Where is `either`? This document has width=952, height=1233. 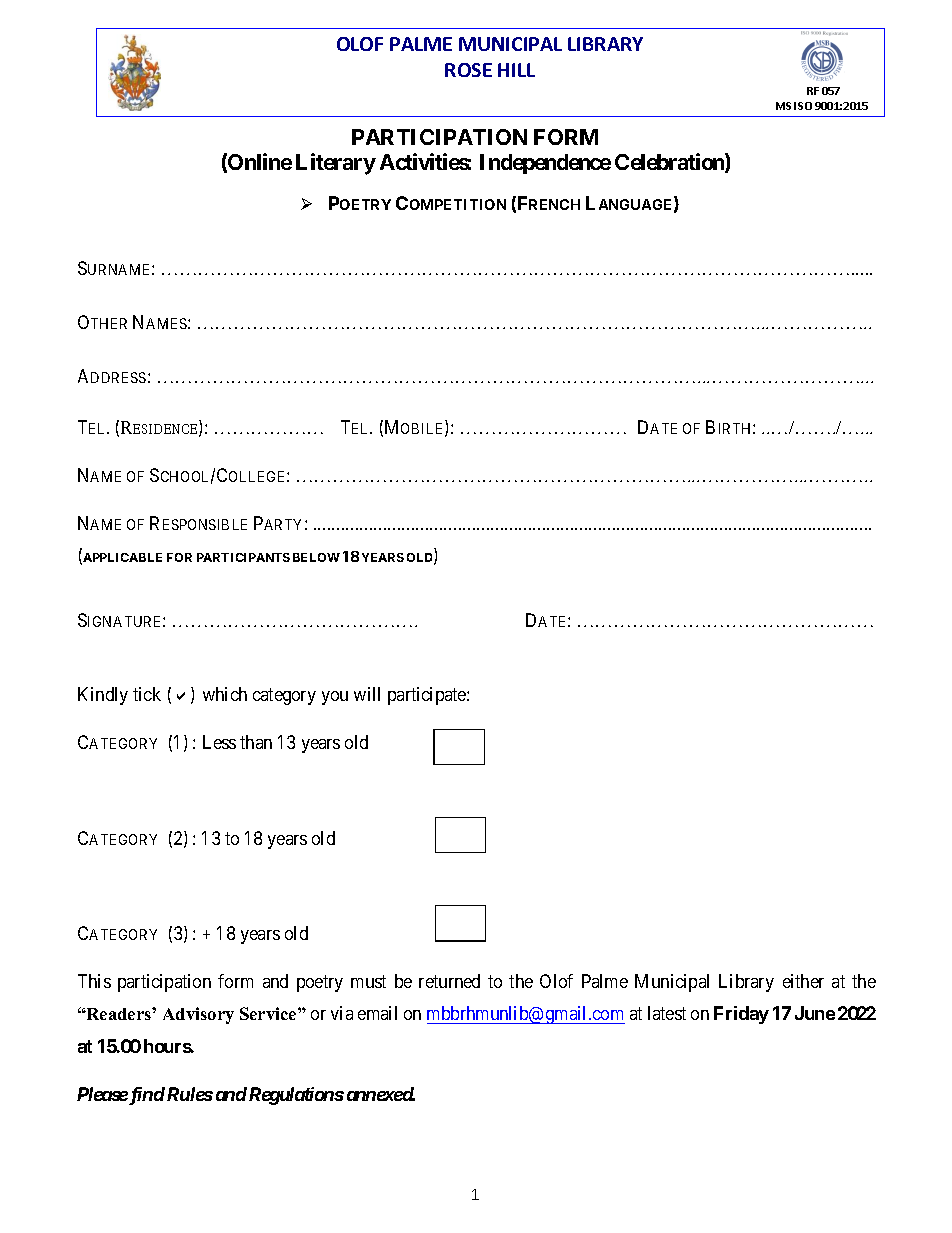
either is located at coordinates (803, 981).
